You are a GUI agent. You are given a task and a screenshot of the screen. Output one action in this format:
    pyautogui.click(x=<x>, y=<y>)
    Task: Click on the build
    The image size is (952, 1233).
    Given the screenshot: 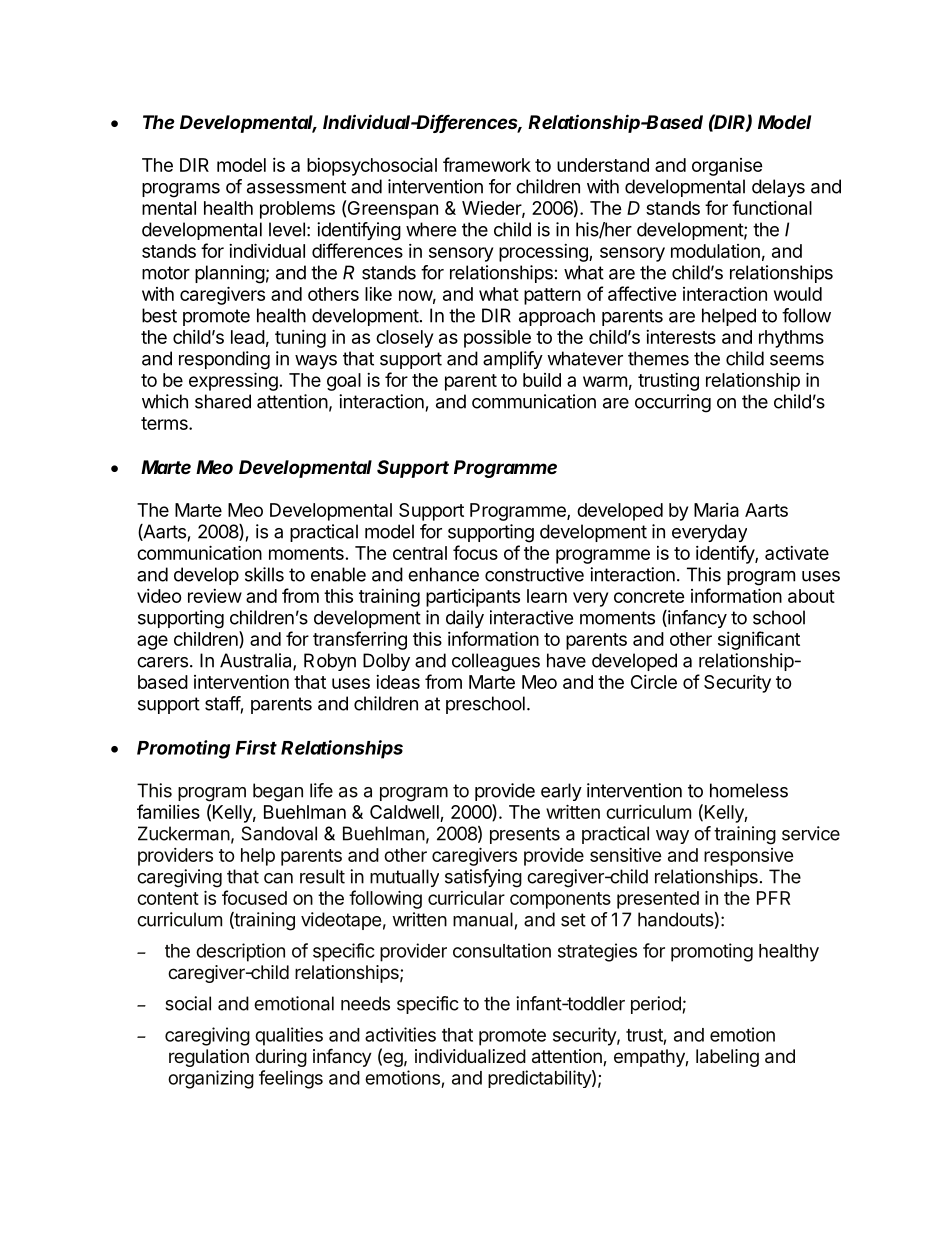 What is the action you would take?
    pyautogui.click(x=542, y=380)
